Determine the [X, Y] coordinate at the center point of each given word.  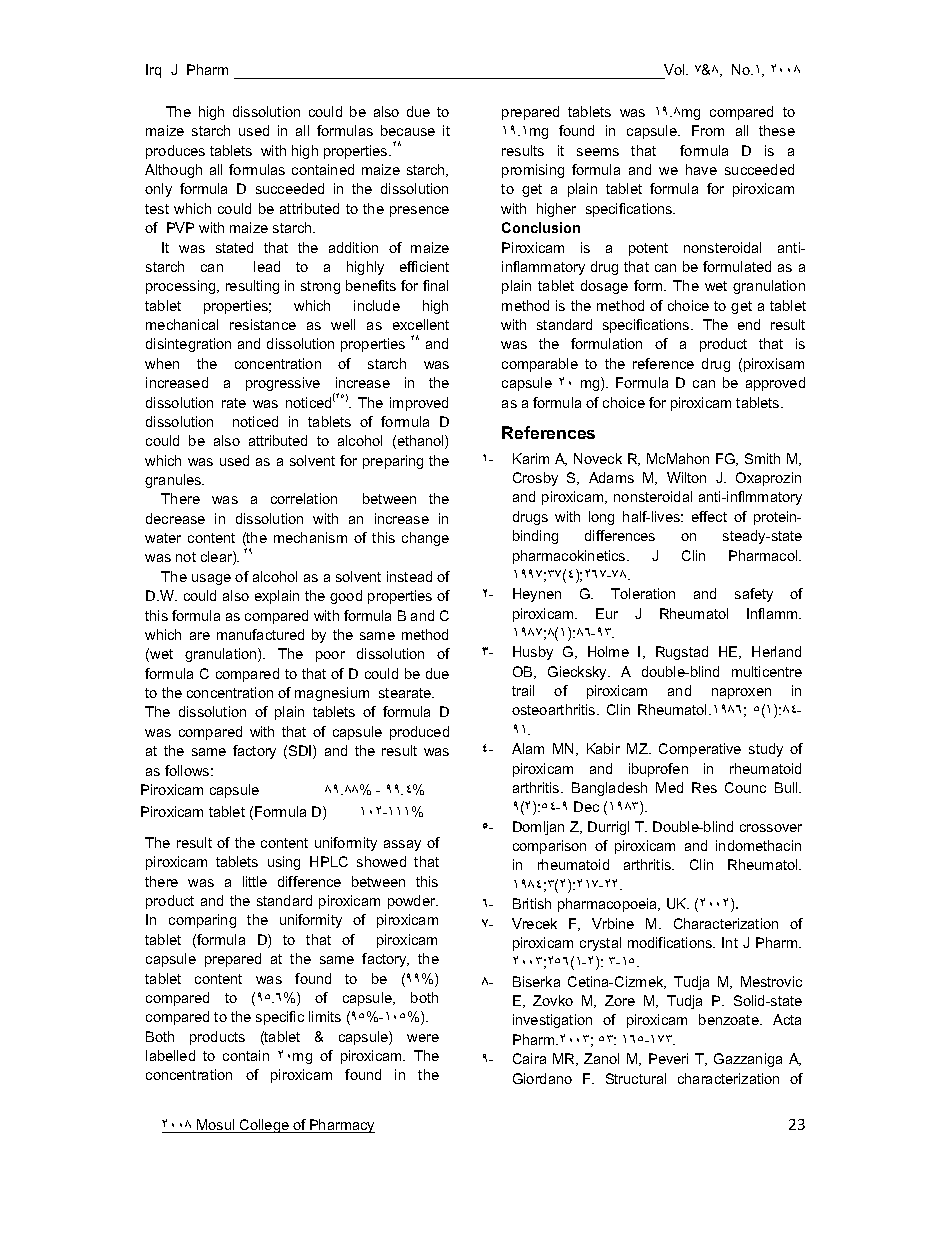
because [408, 130]
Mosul [216, 1126]
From [708, 130]
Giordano [542, 1078]
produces [175, 152]
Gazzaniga [748, 1060]
